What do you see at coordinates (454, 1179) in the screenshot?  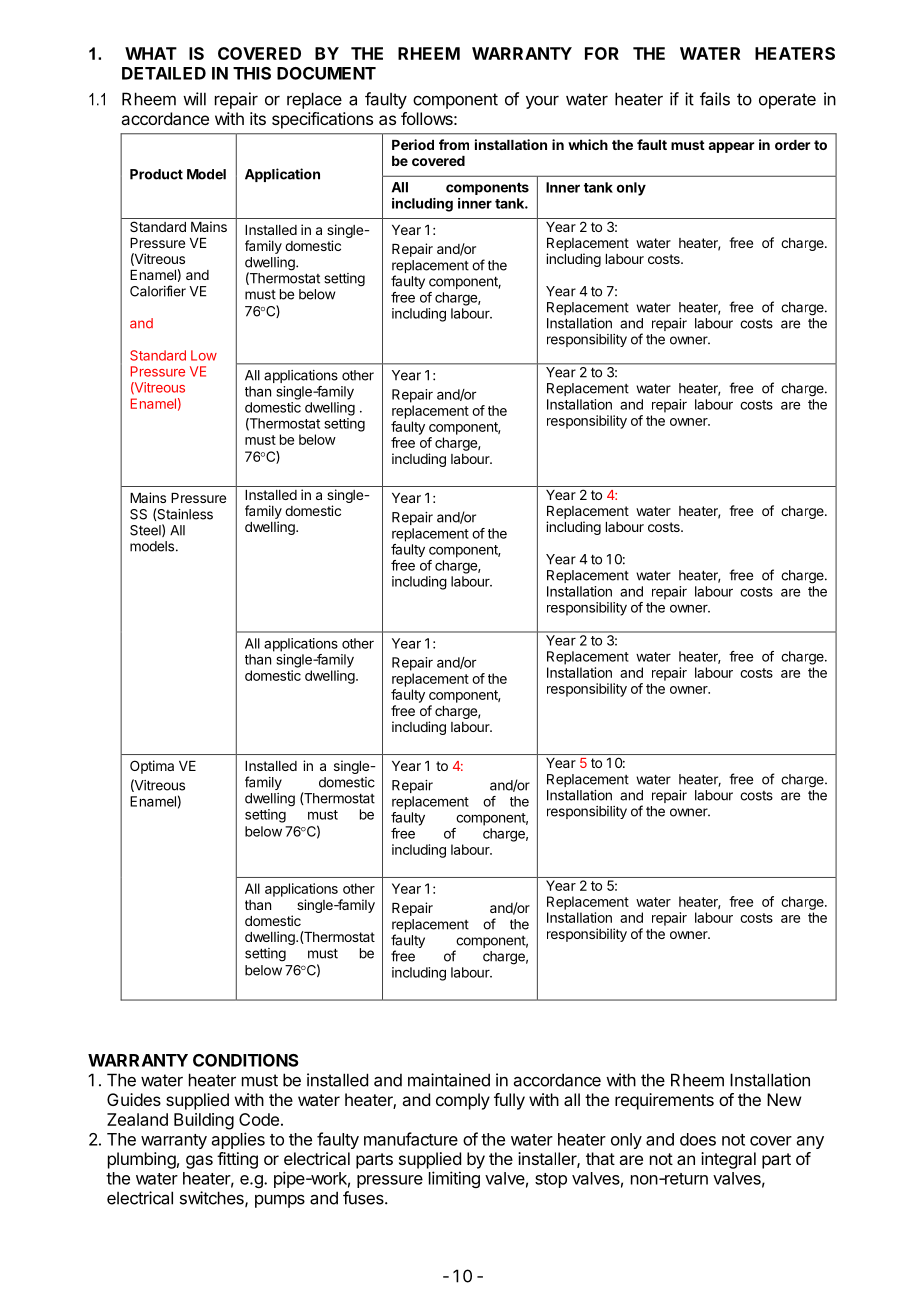 I see `limiting` at bounding box center [454, 1179].
